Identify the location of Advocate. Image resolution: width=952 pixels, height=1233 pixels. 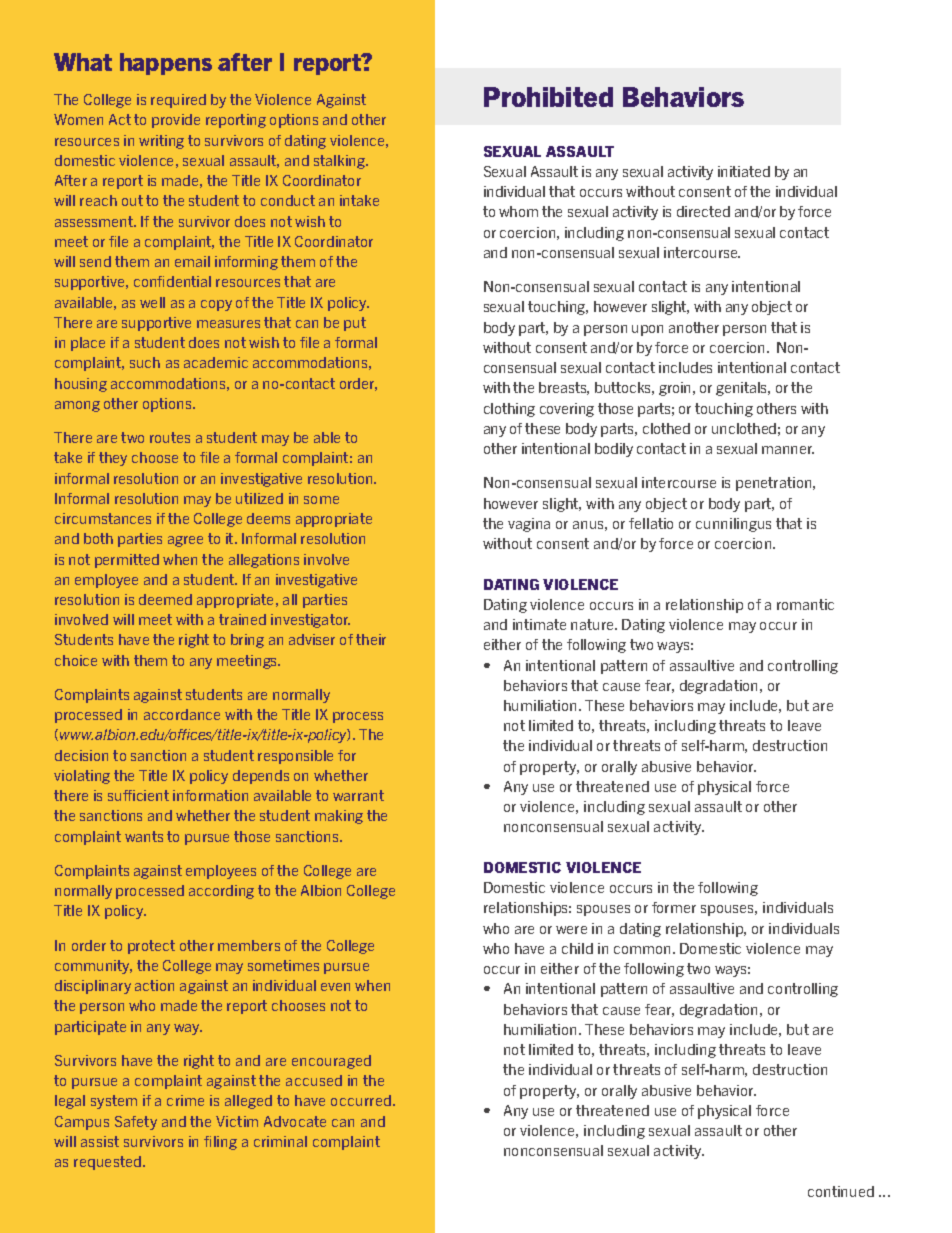
(295, 1121).
